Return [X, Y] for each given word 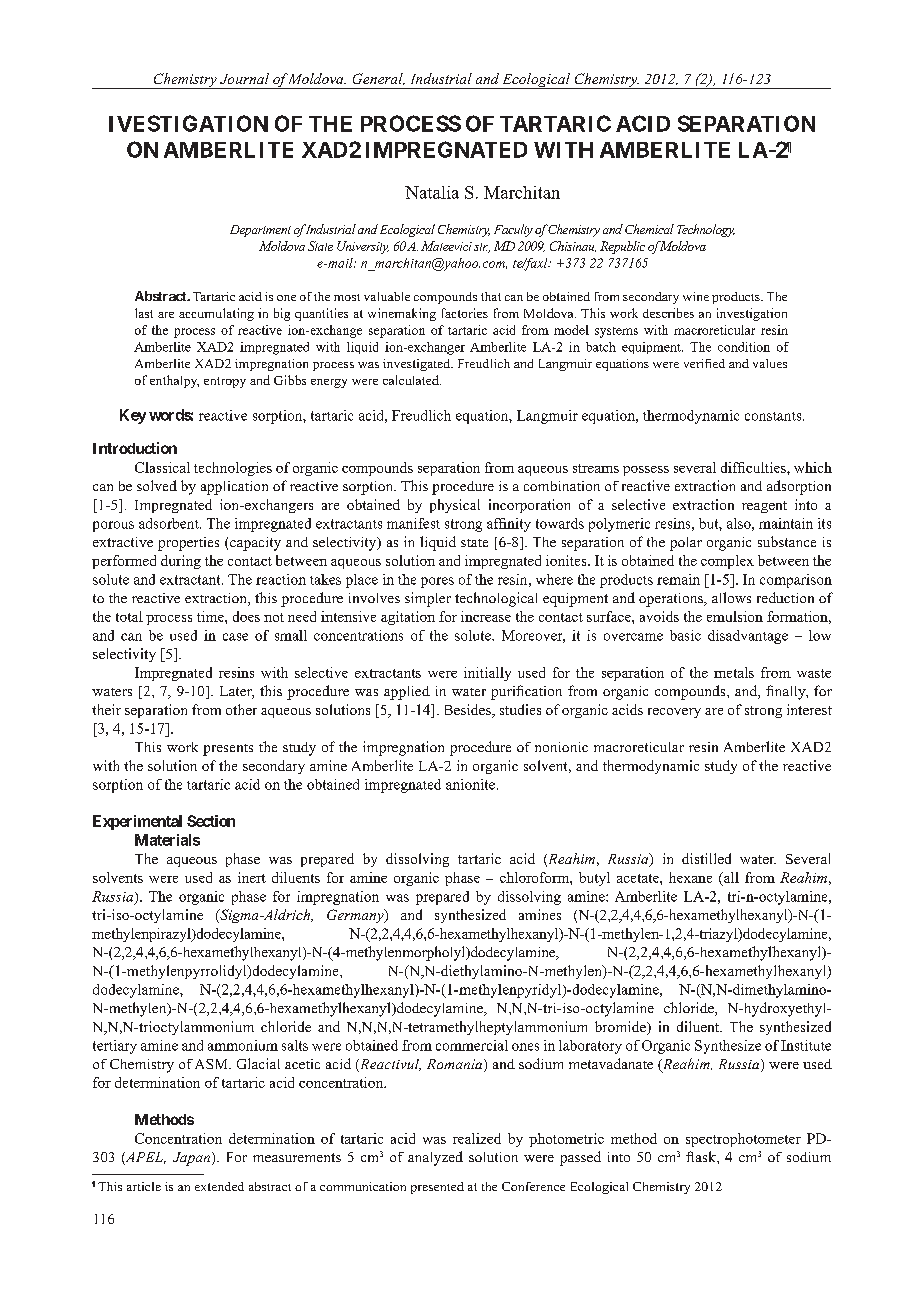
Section [211, 821]
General [379, 79]
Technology [706, 230]
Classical [162, 467]
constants [774, 416]
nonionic [561, 747]
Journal [244, 78]
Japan [193, 1159]
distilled [706, 858]
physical [455, 506]
